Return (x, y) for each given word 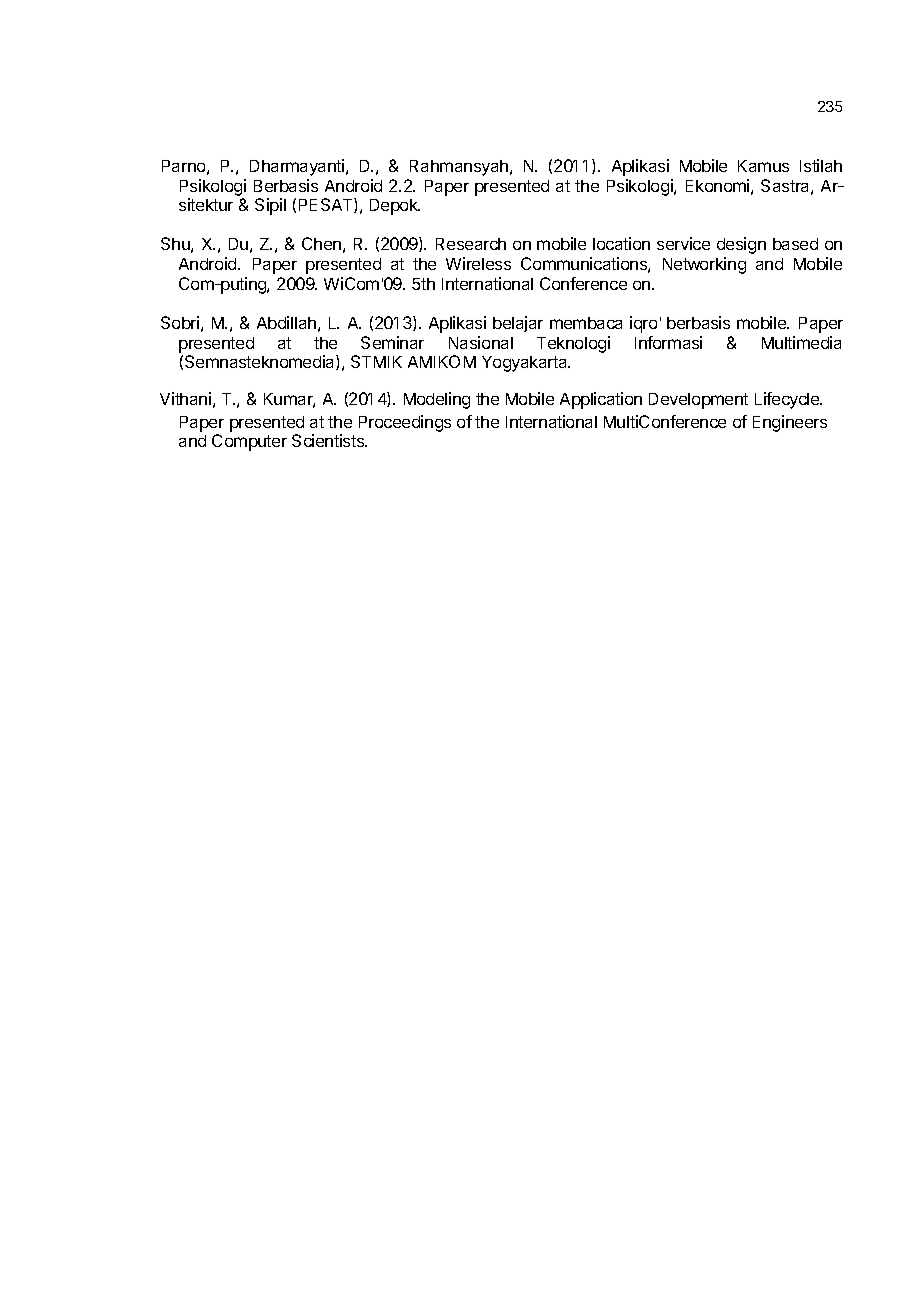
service (683, 243)
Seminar (392, 342)
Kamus (763, 166)
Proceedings (405, 423)
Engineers (790, 423)
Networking (704, 265)
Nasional (481, 342)
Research (471, 244)
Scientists (329, 440)
